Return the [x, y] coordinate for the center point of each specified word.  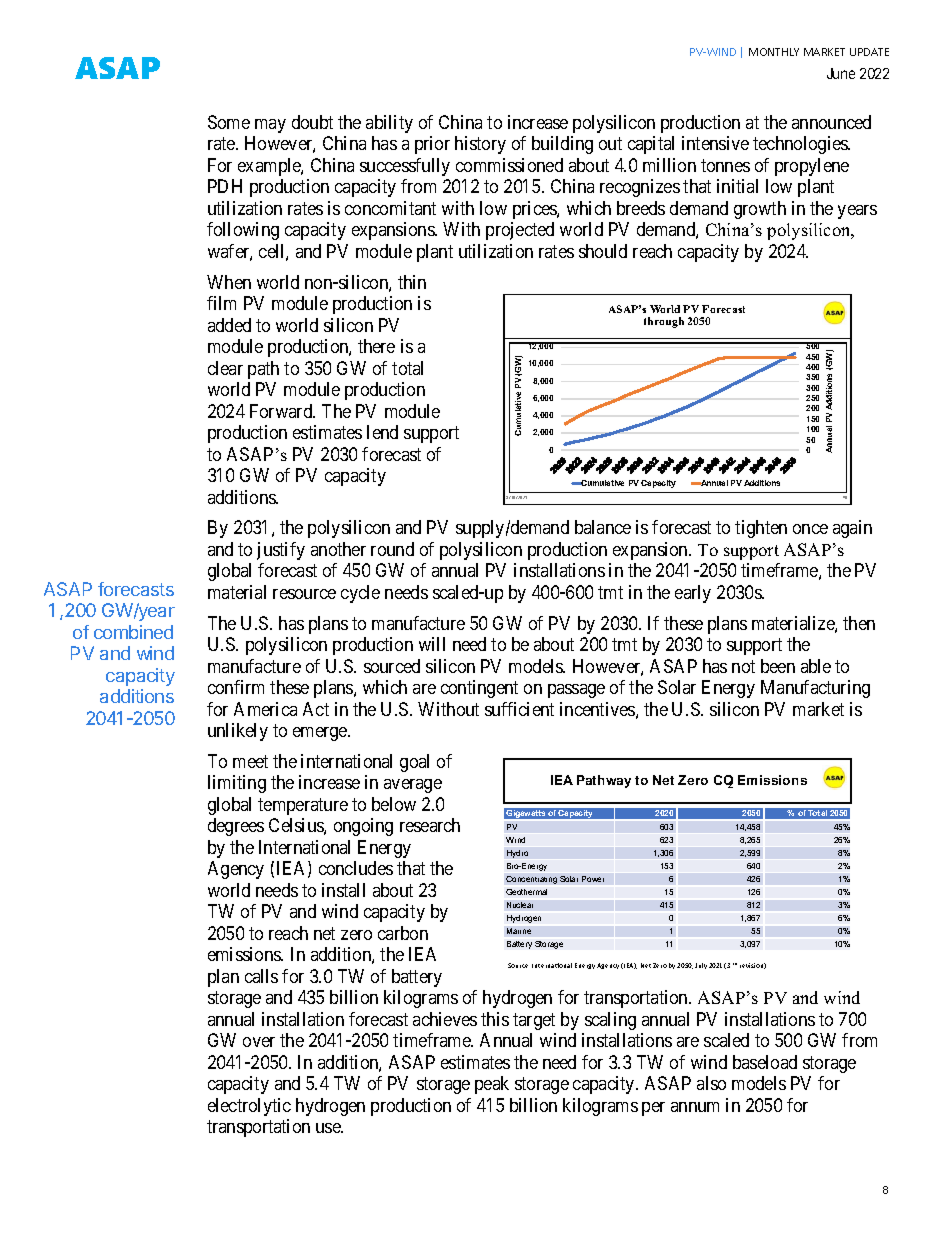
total [407, 368]
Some [229, 122]
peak [492, 1085]
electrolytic [249, 1107]
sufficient [519, 709]
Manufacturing [815, 689]
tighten [761, 529]
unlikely [238, 732]
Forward [282, 411]
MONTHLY [774, 52]
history [480, 145]
